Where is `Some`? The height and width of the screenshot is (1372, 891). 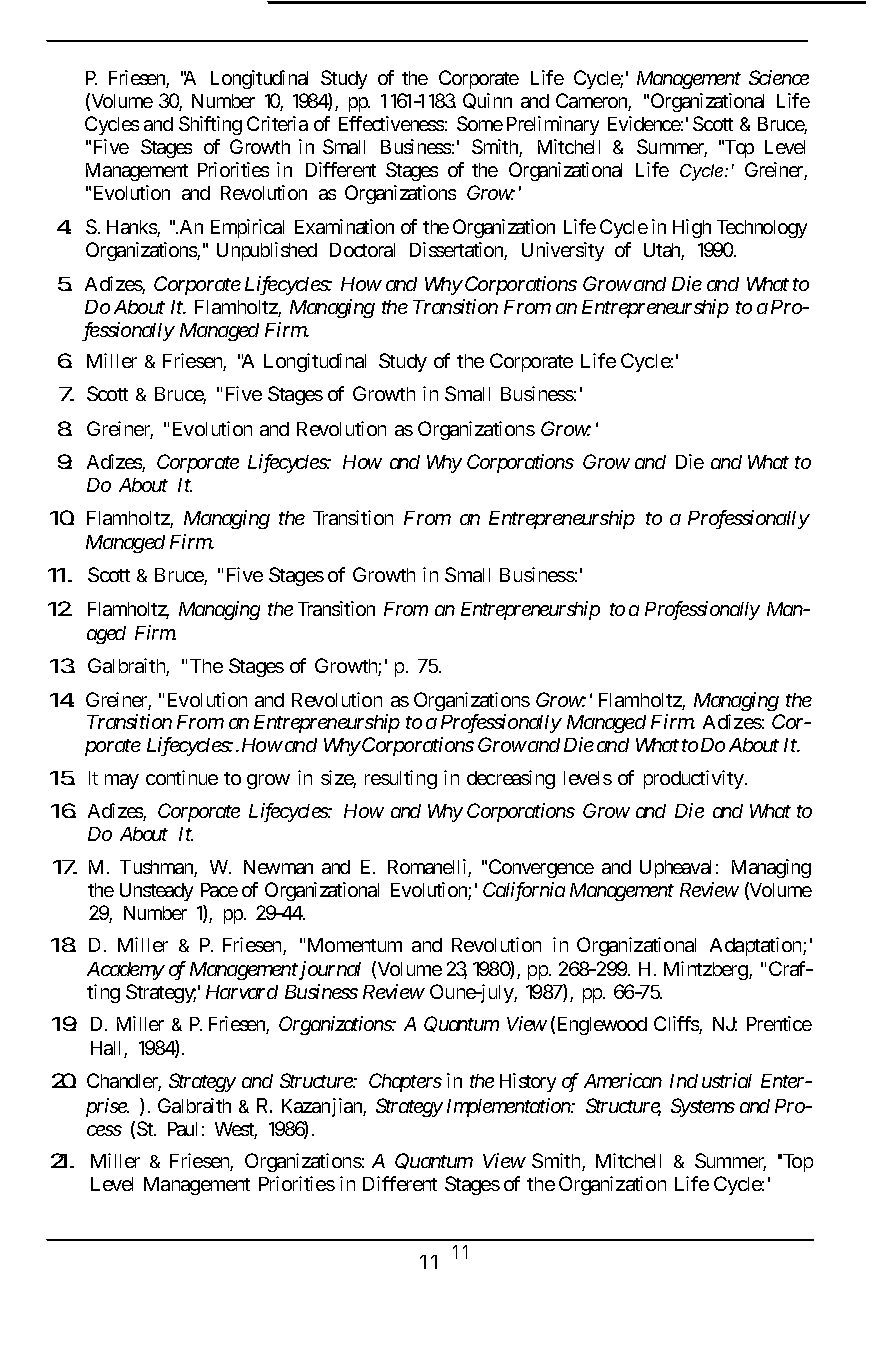 Some is located at coordinates (480, 123).
